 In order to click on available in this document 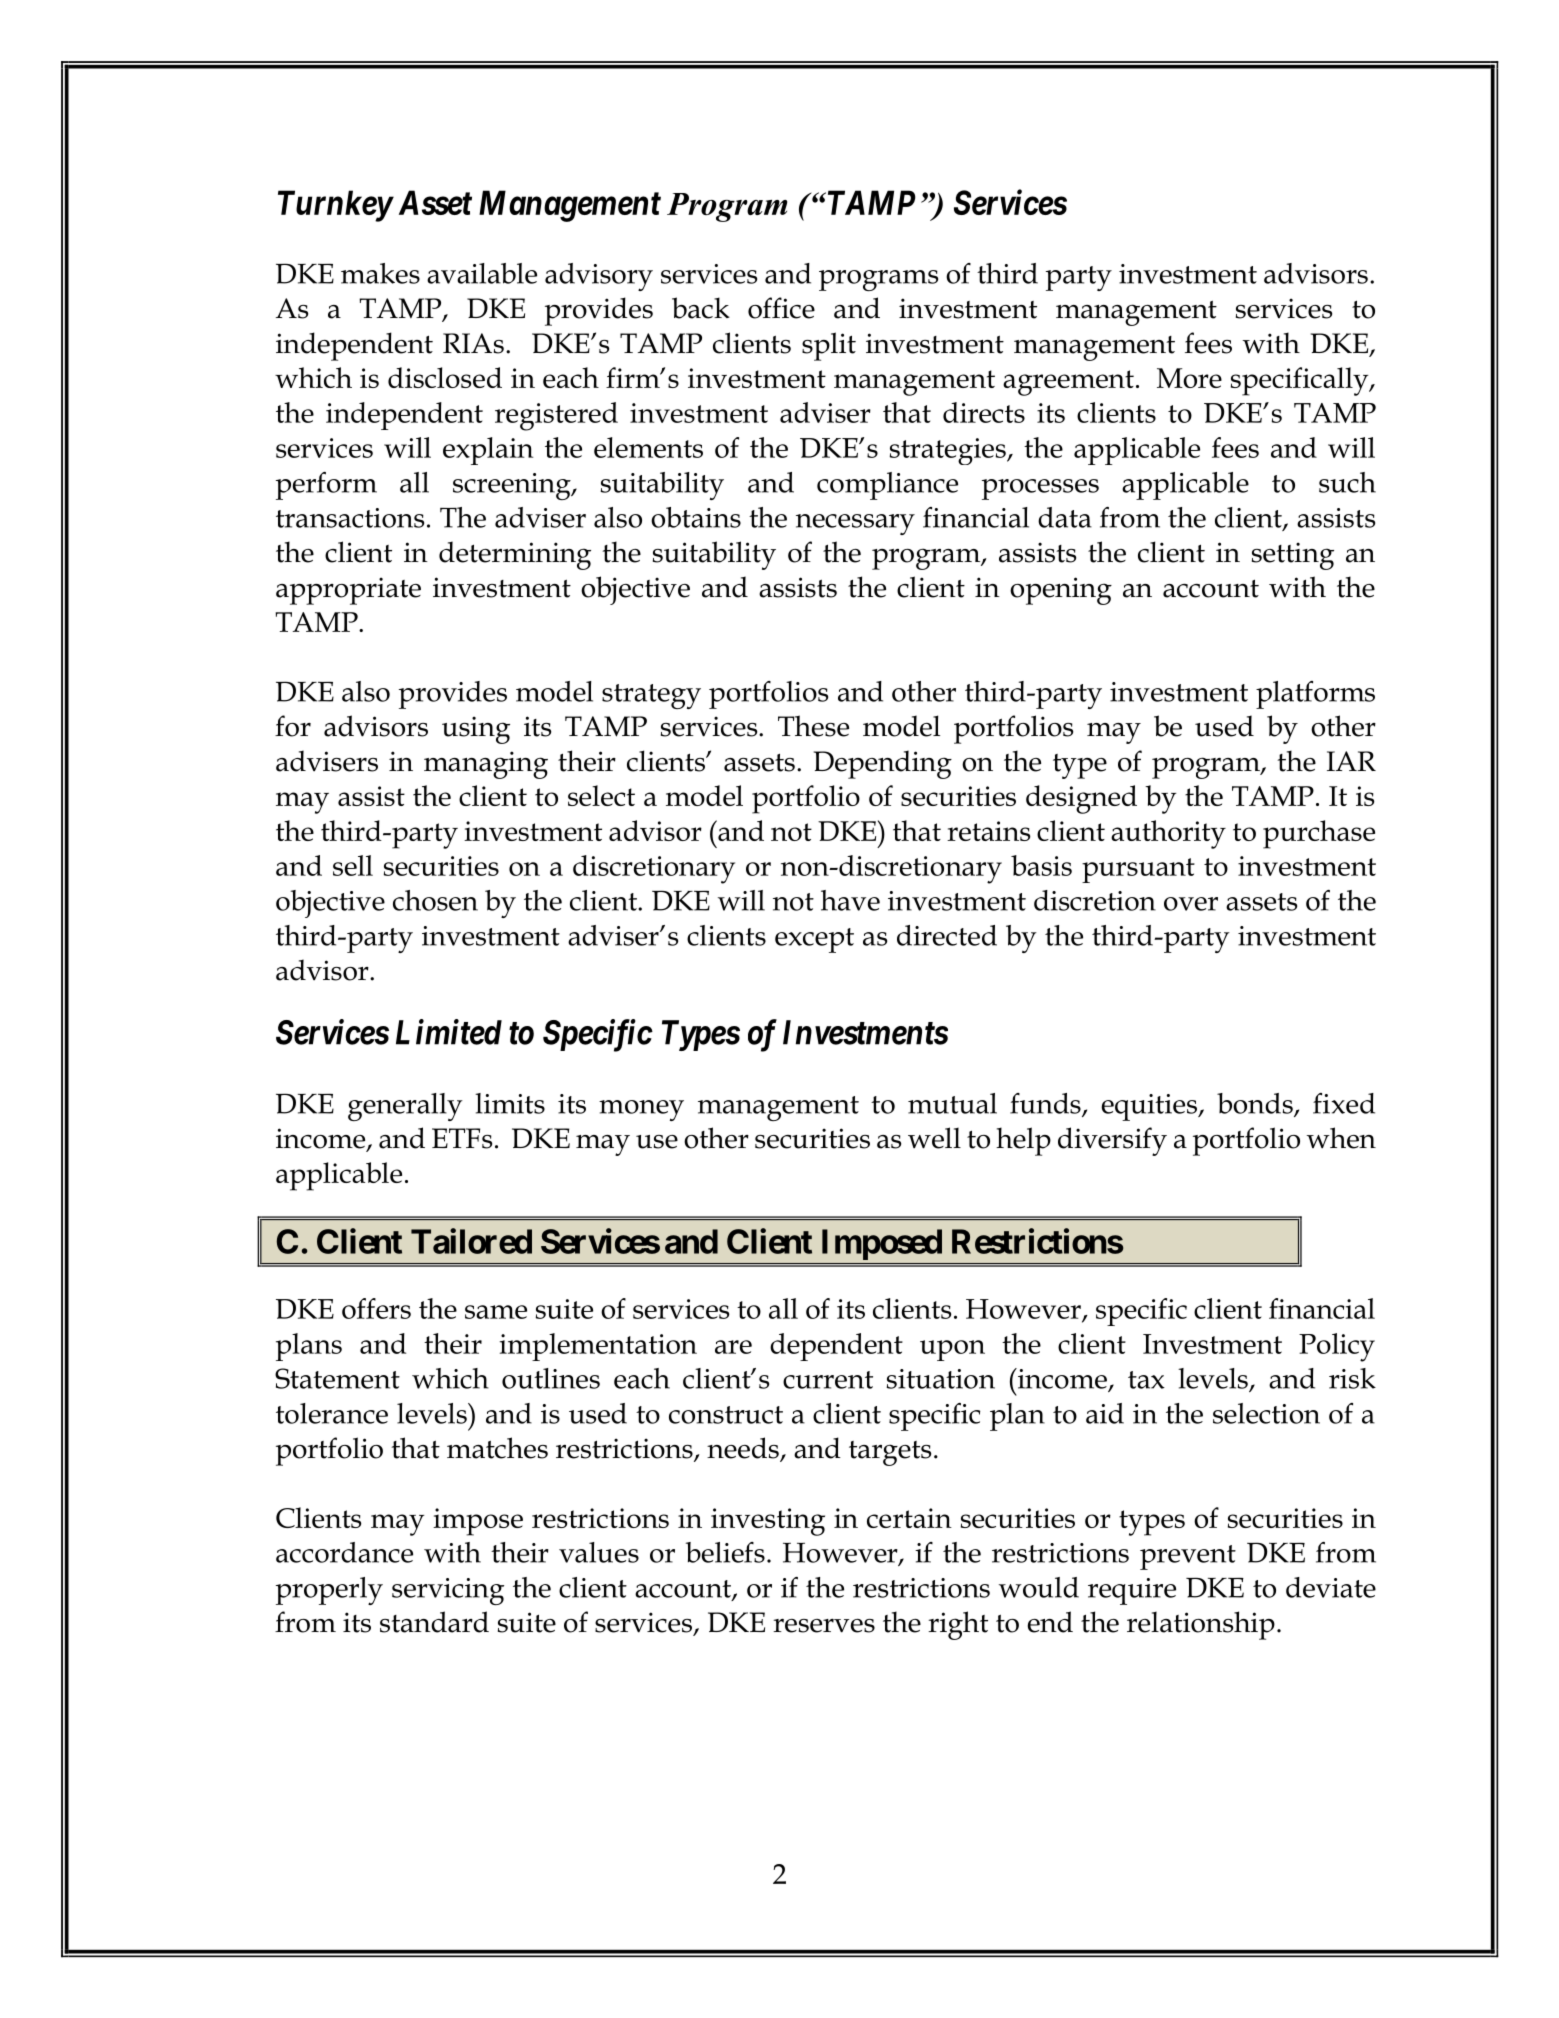, I will do `click(482, 273)`.
